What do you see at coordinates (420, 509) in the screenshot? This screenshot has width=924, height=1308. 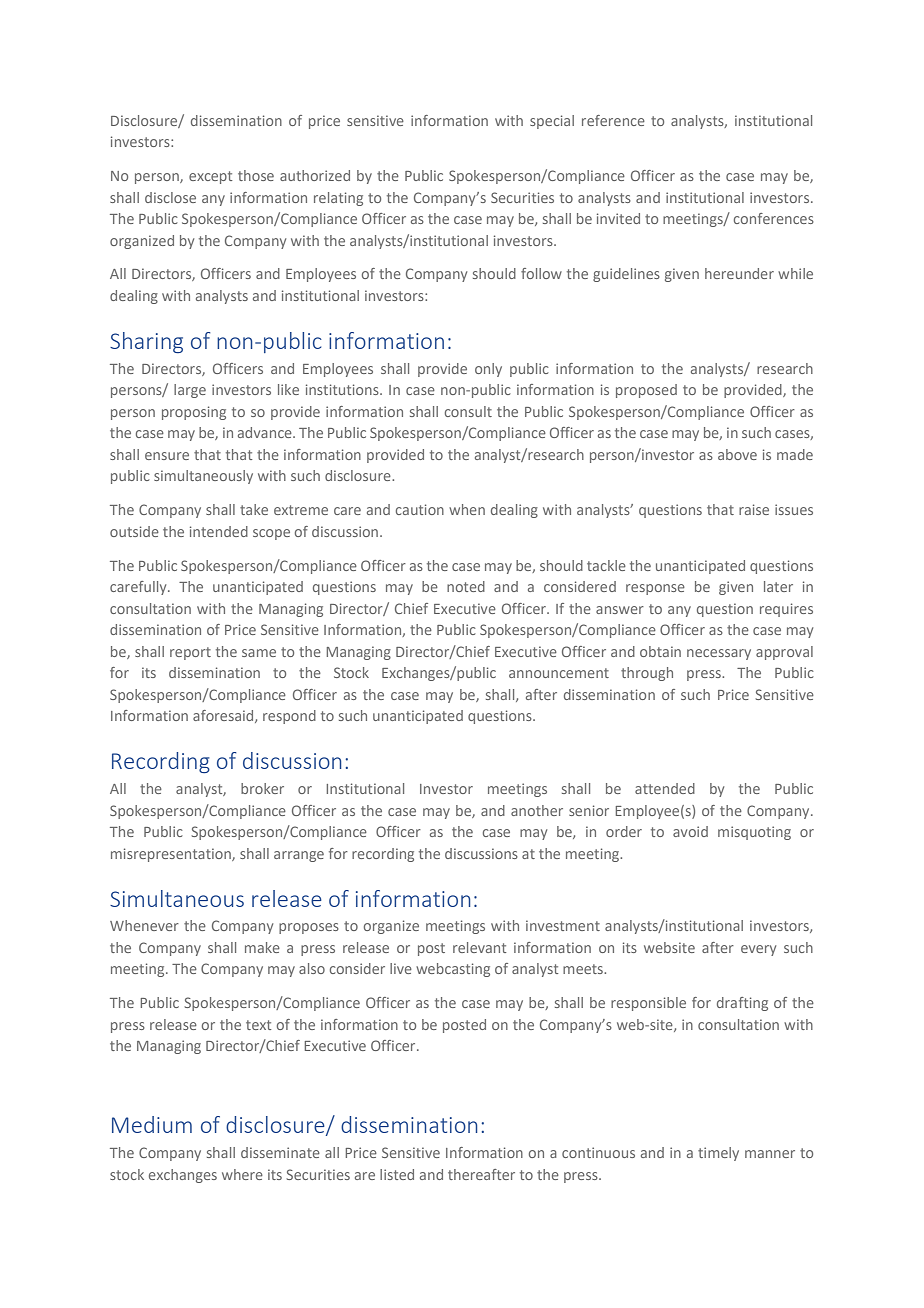 I see `caution` at bounding box center [420, 509].
